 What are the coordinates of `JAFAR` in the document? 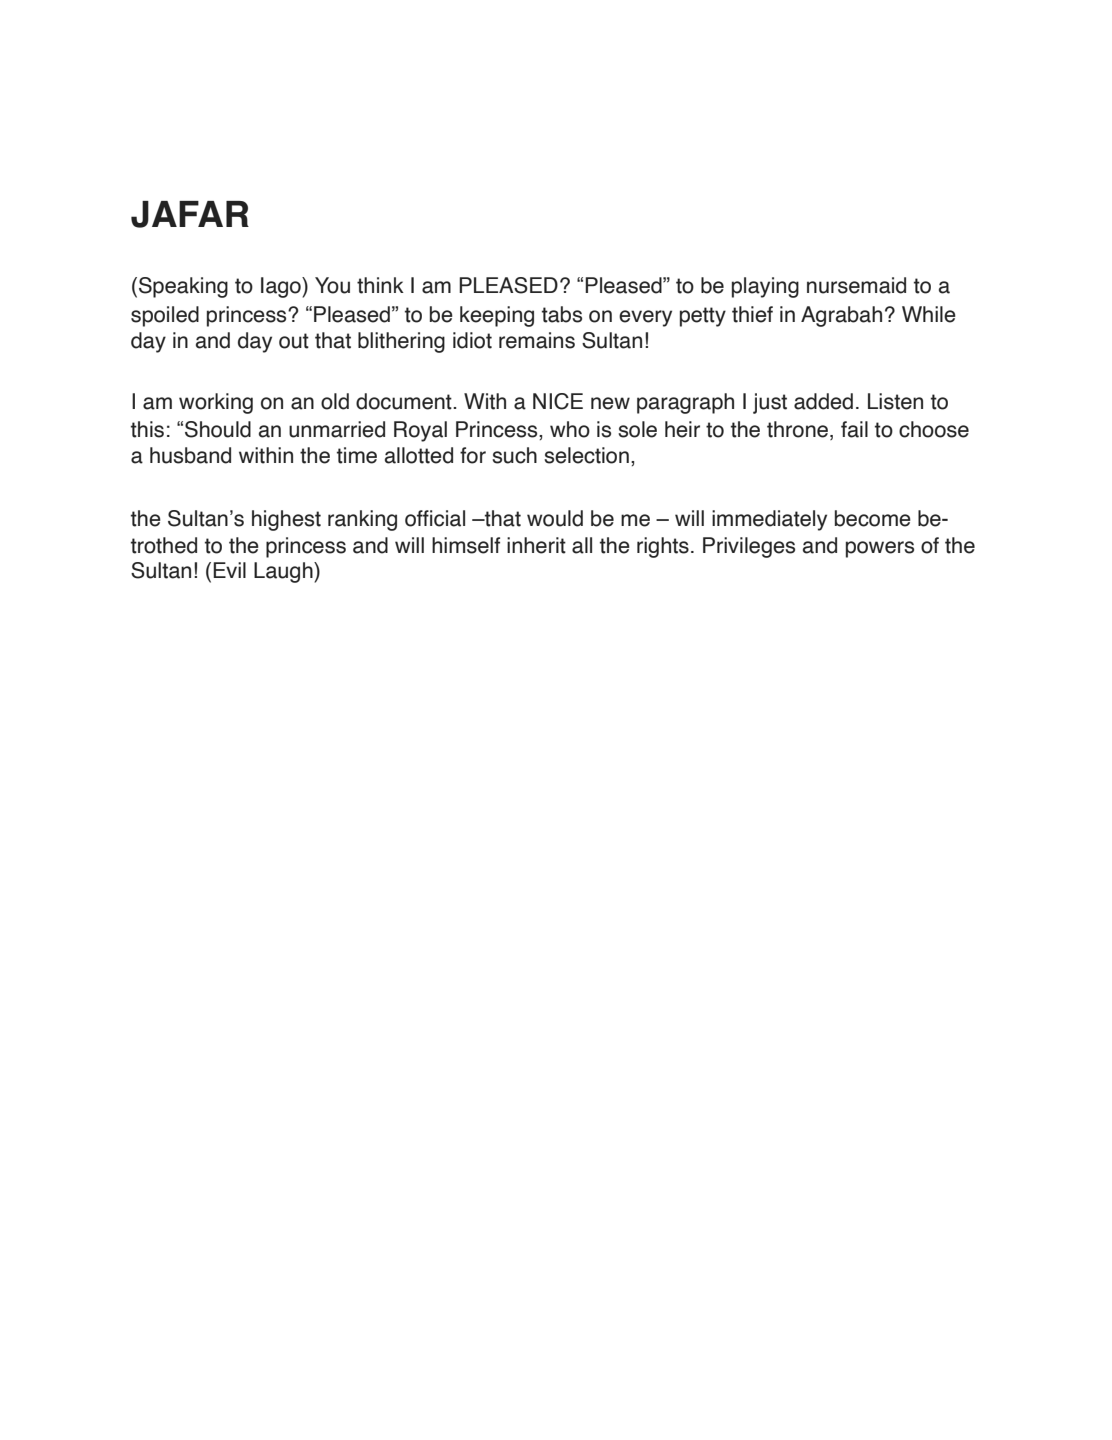 It's located at (190, 214).
